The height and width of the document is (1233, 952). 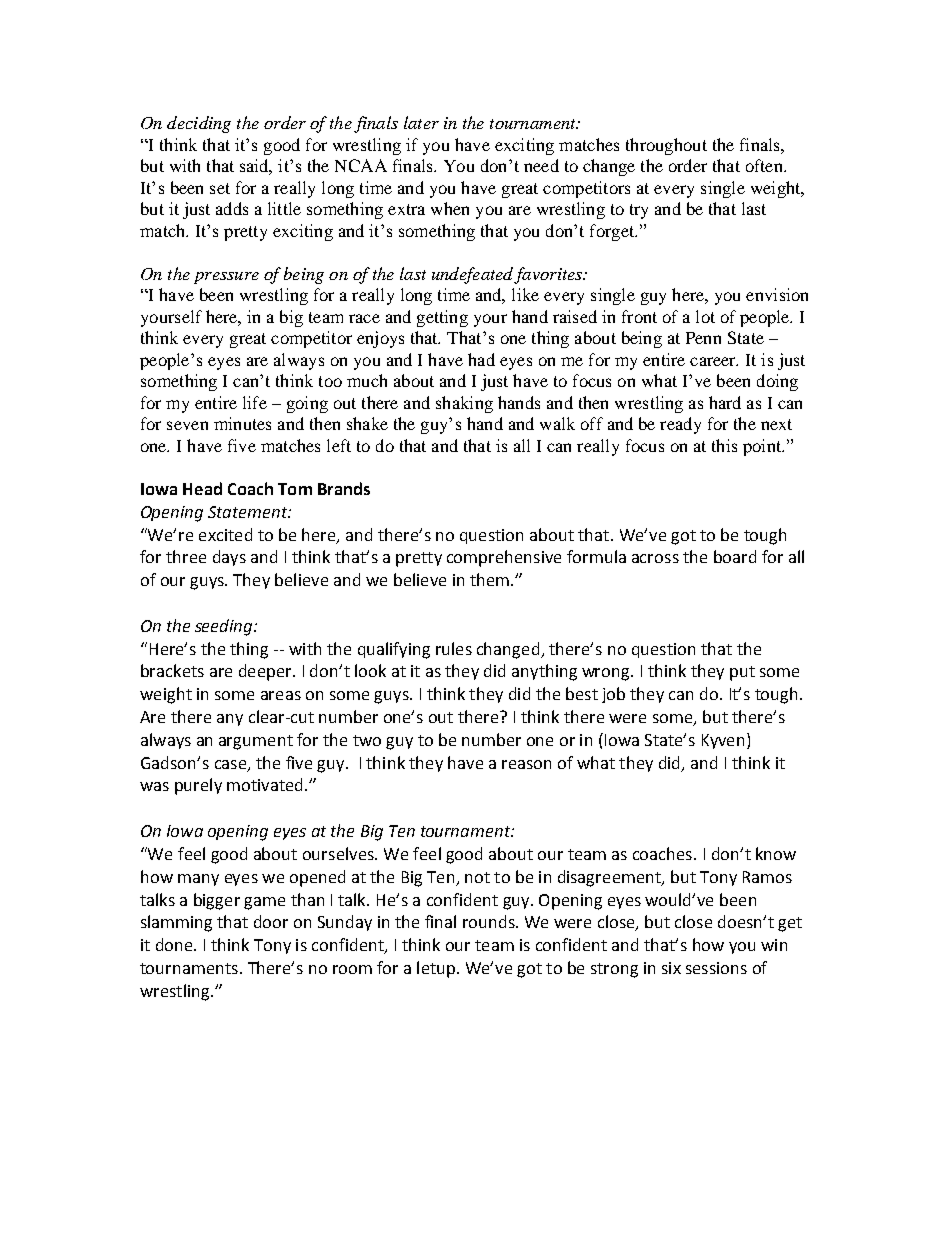 What do you see at coordinates (481, 359) in the document?
I see `had` at bounding box center [481, 359].
